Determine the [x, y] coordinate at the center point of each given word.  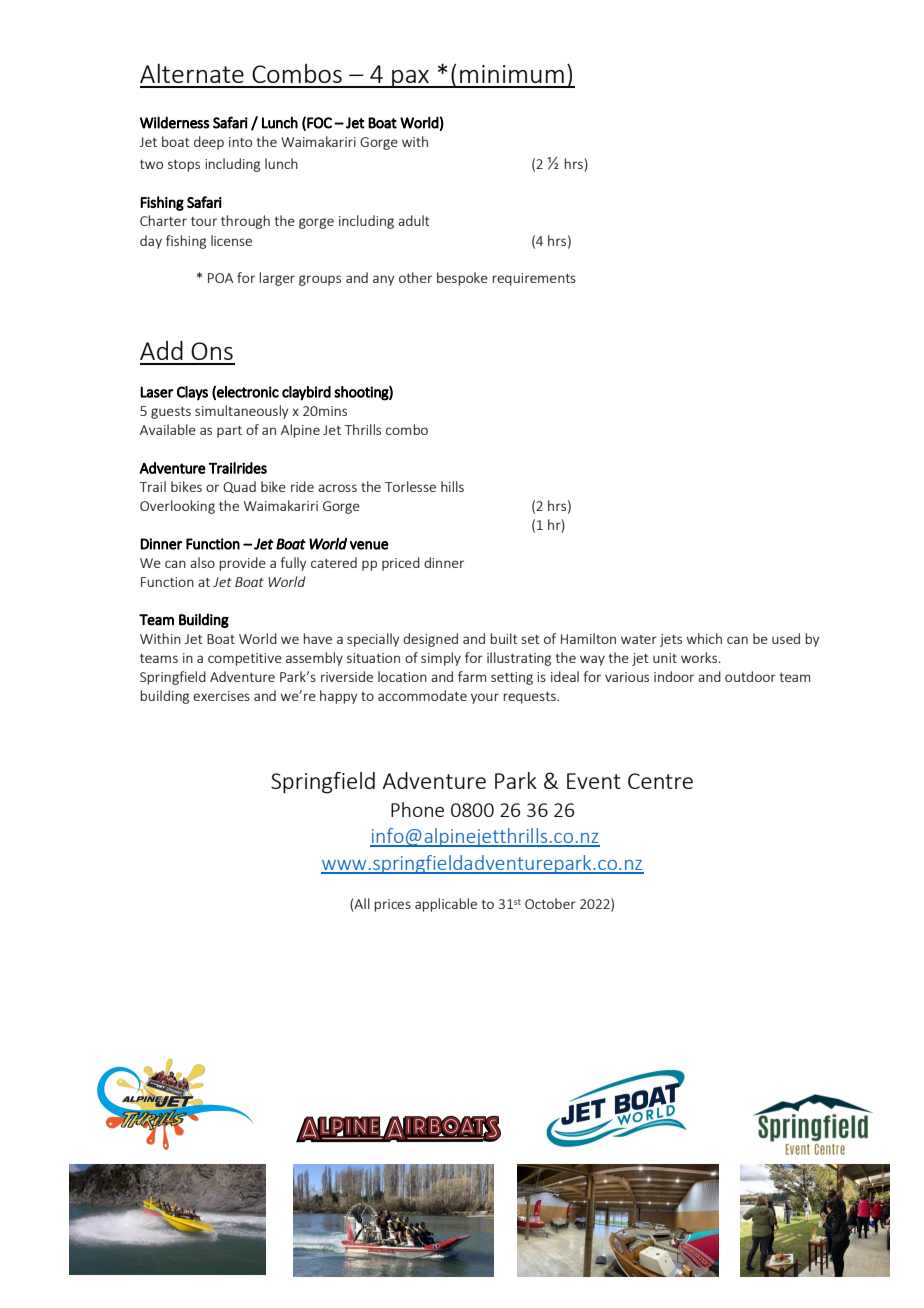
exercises [221, 696]
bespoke [462, 279]
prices [392, 905]
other [415, 277]
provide [242, 564]
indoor [674, 676]
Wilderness [174, 122]
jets [671, 640]
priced [401, 564]
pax [410, 79]
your [485, 698]
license [231, 240]
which [704, 638]
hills [452, 486]
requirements [534, 279]
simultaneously [241, 412]
